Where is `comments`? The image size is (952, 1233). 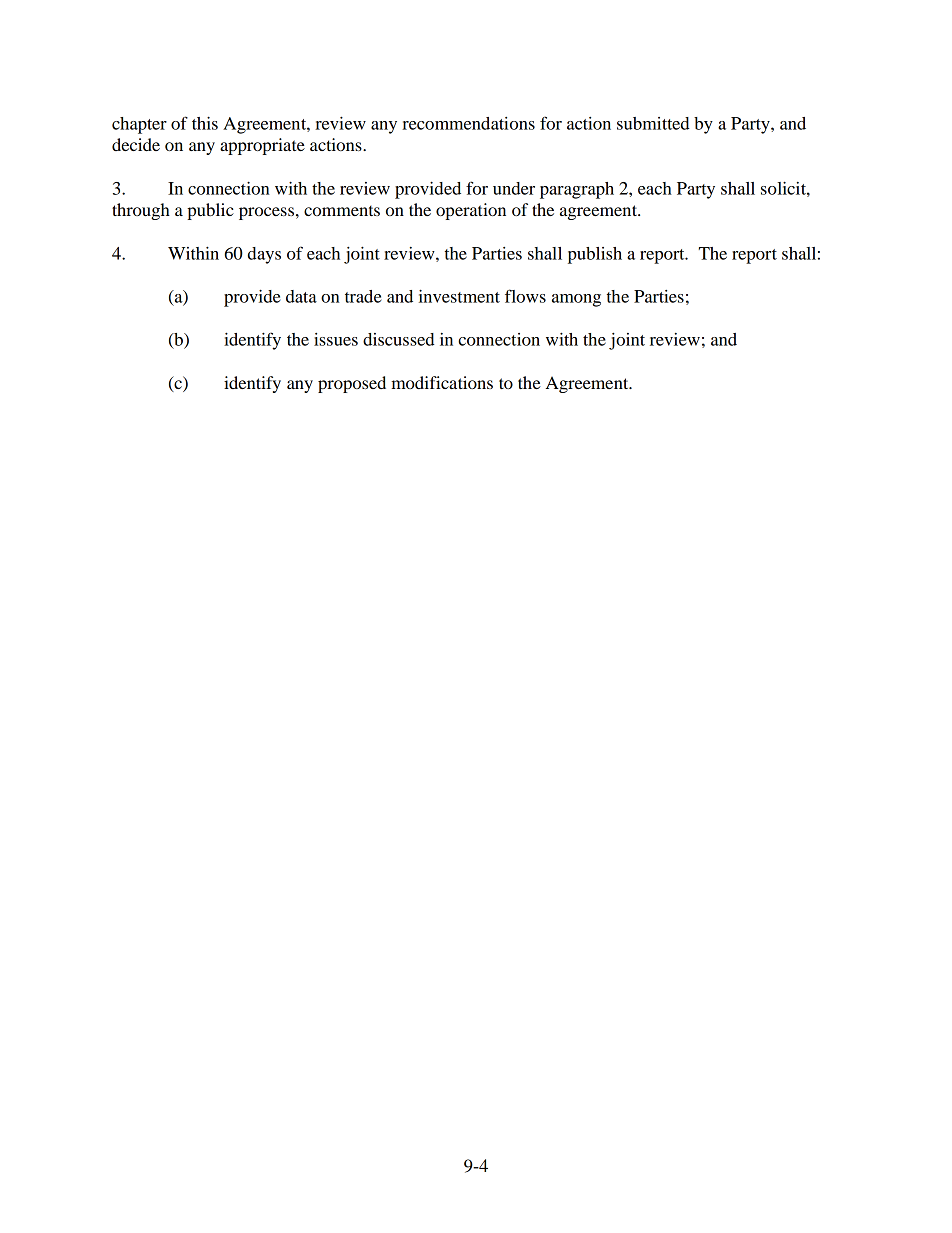
comments is located at coordinates (342, 211).
